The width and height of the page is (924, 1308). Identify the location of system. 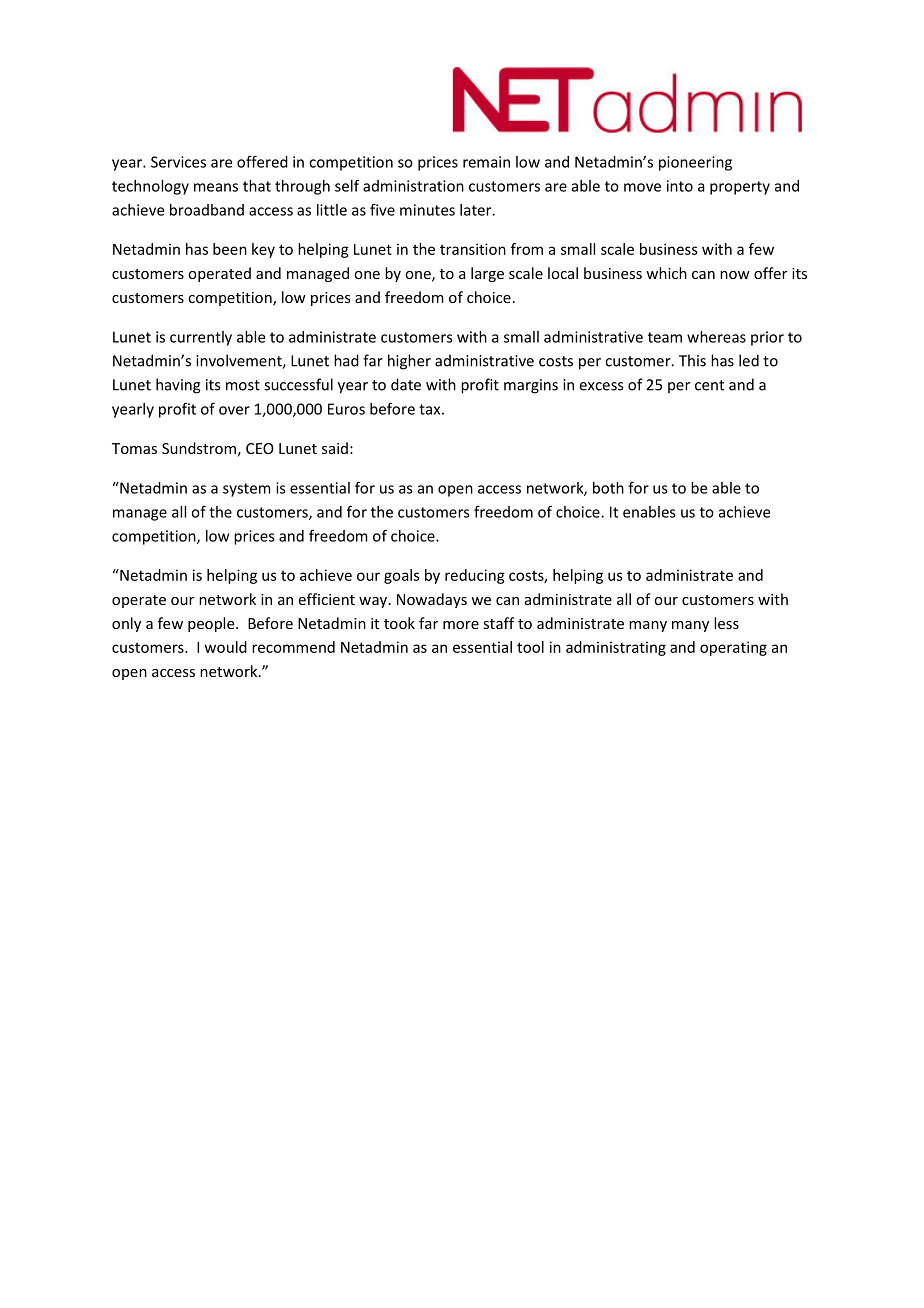
(247, 490).
